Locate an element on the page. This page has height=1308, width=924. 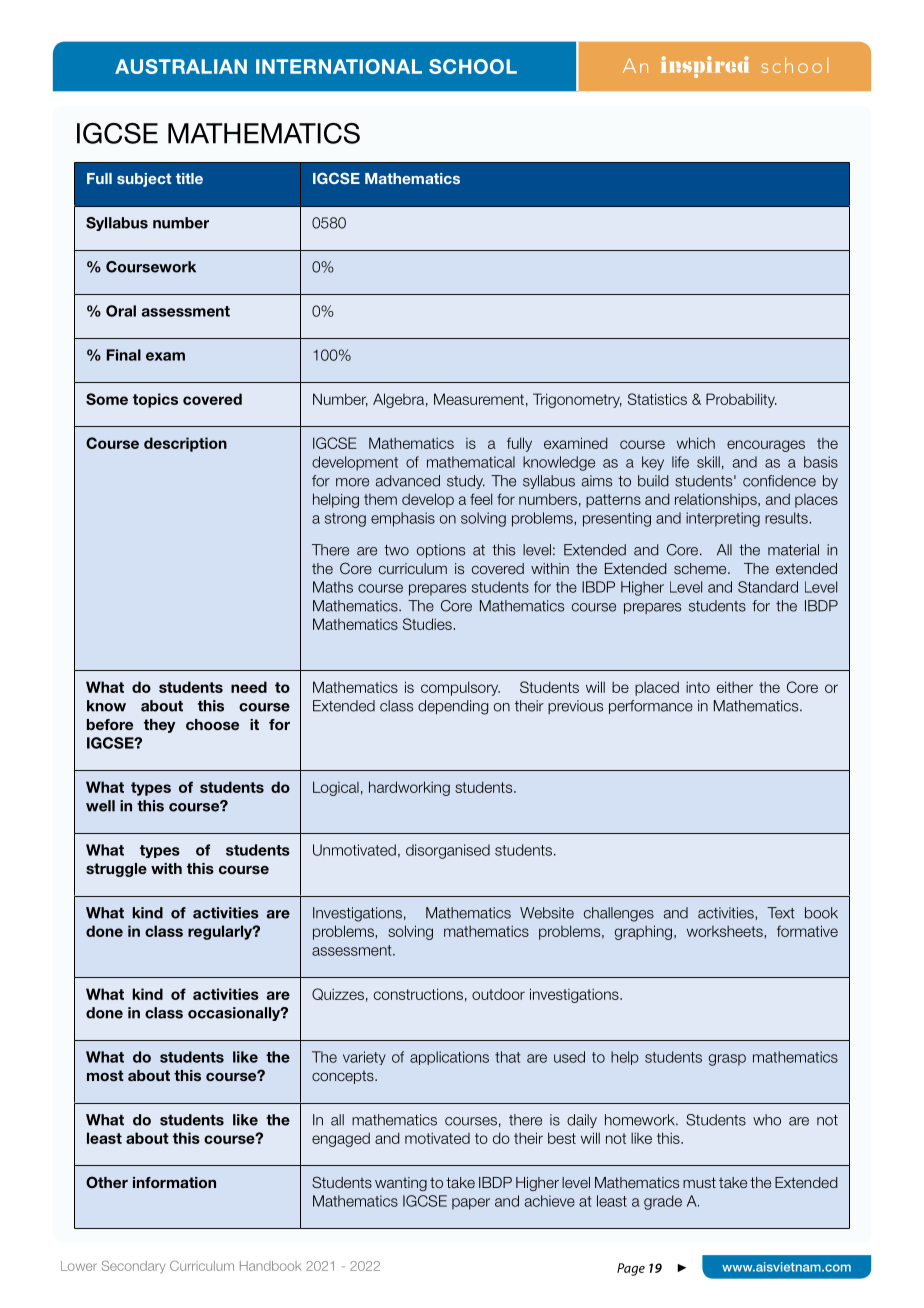
AUSTRALIAN is located at coordinates (181, 66).
